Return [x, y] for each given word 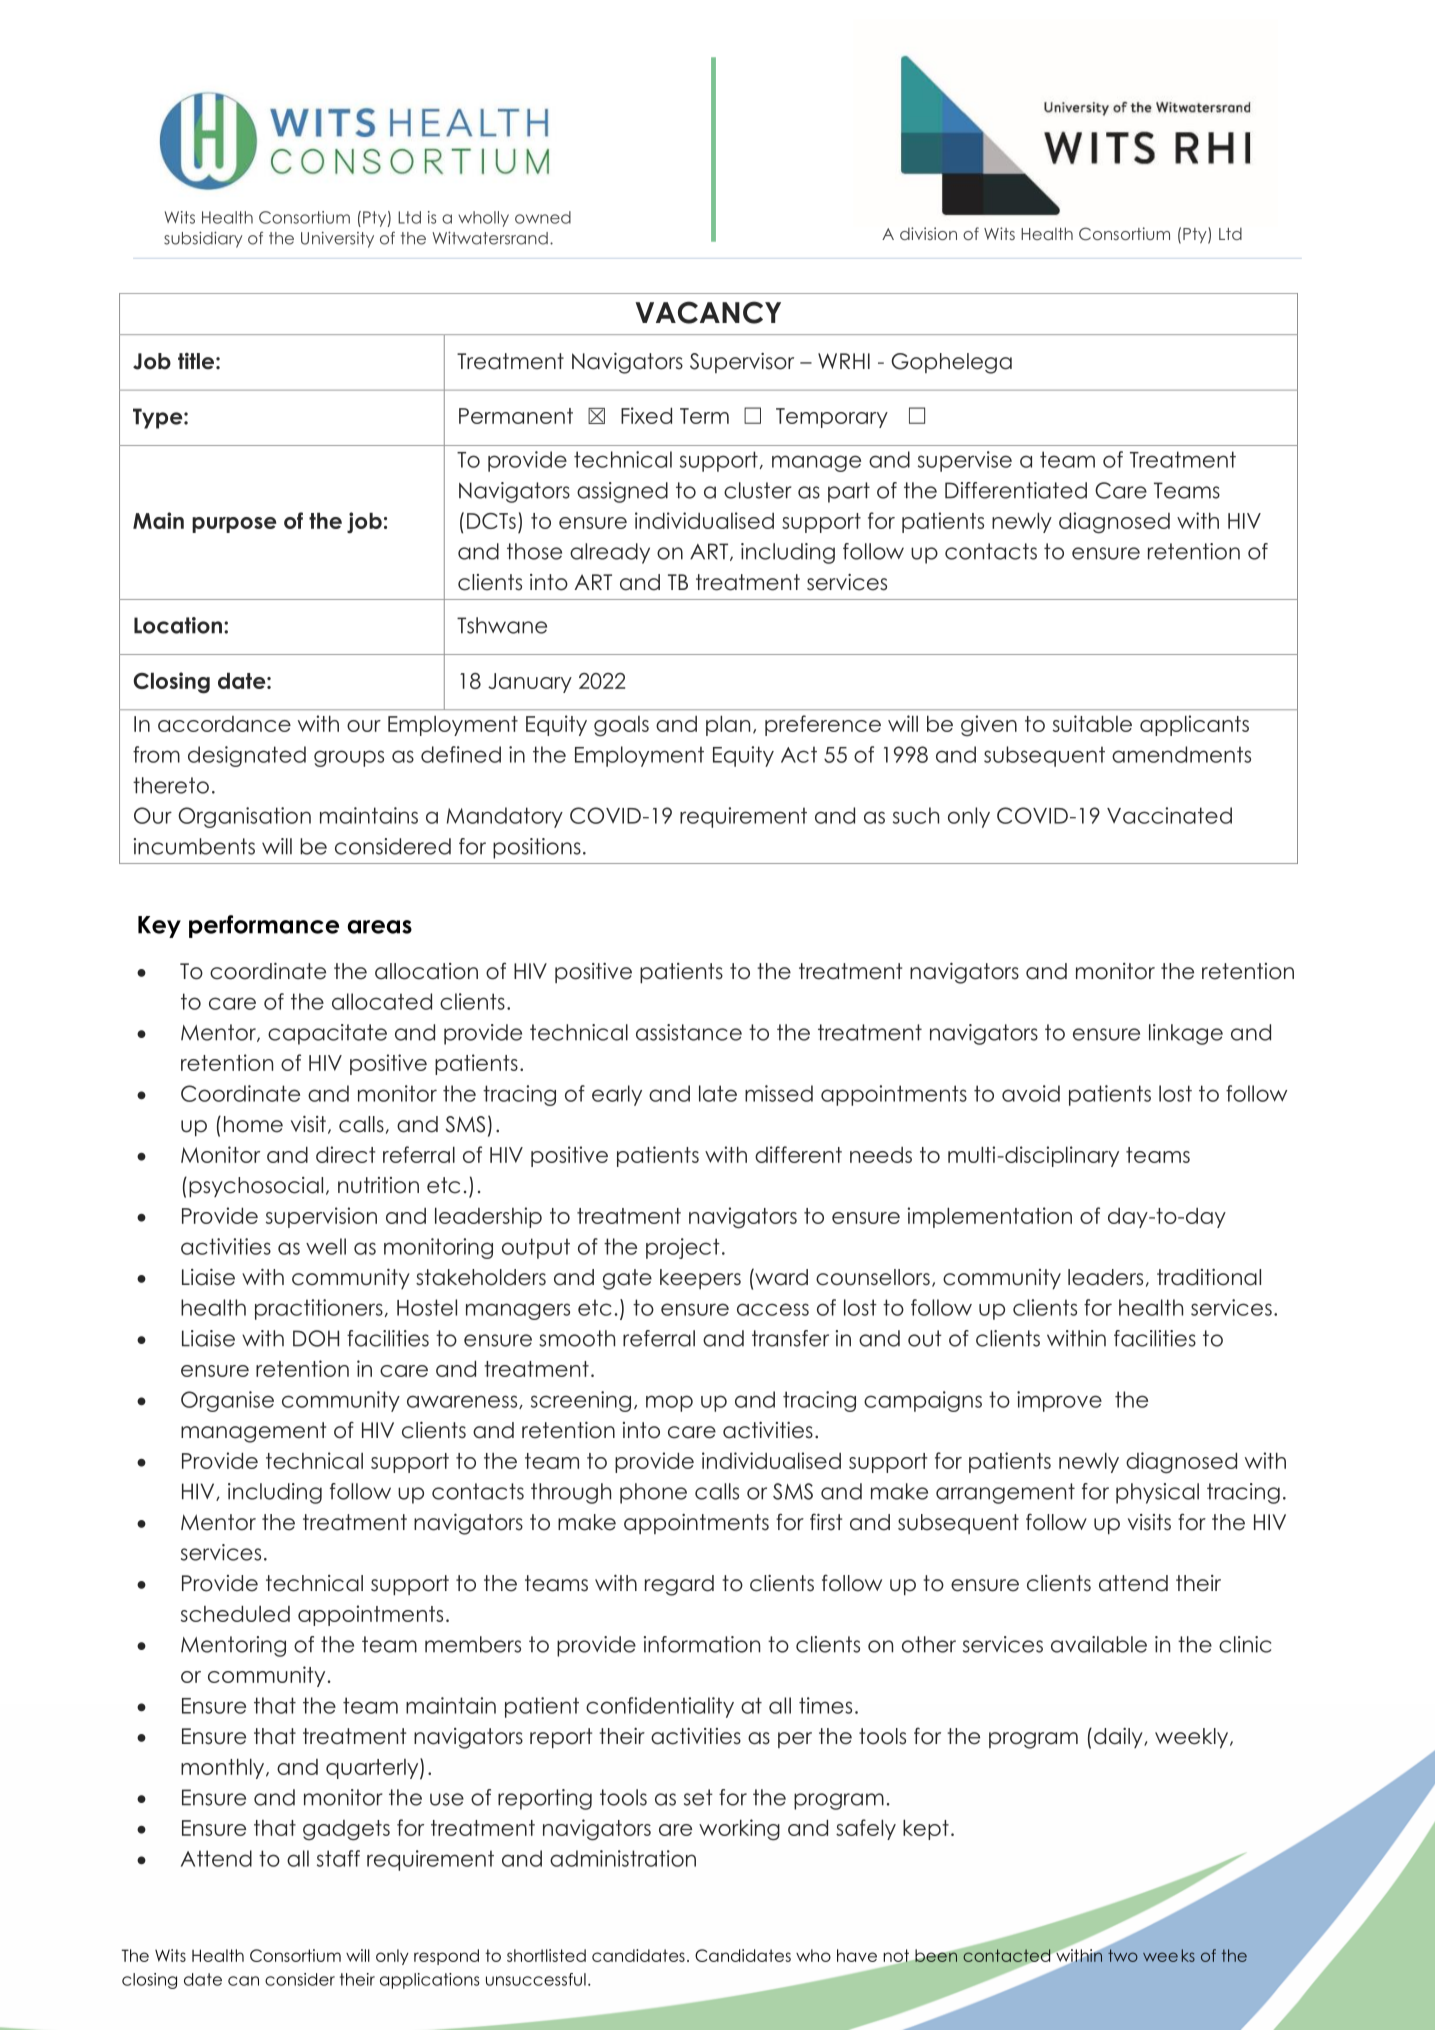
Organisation [244, 817]
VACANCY [708, 312]
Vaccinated [1169, 815]
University [337, 239]
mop [669, 1403]
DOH [316, 1338]
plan [728, 725]
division [928, 233]
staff [338, 1858]
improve [1059, 1401]
